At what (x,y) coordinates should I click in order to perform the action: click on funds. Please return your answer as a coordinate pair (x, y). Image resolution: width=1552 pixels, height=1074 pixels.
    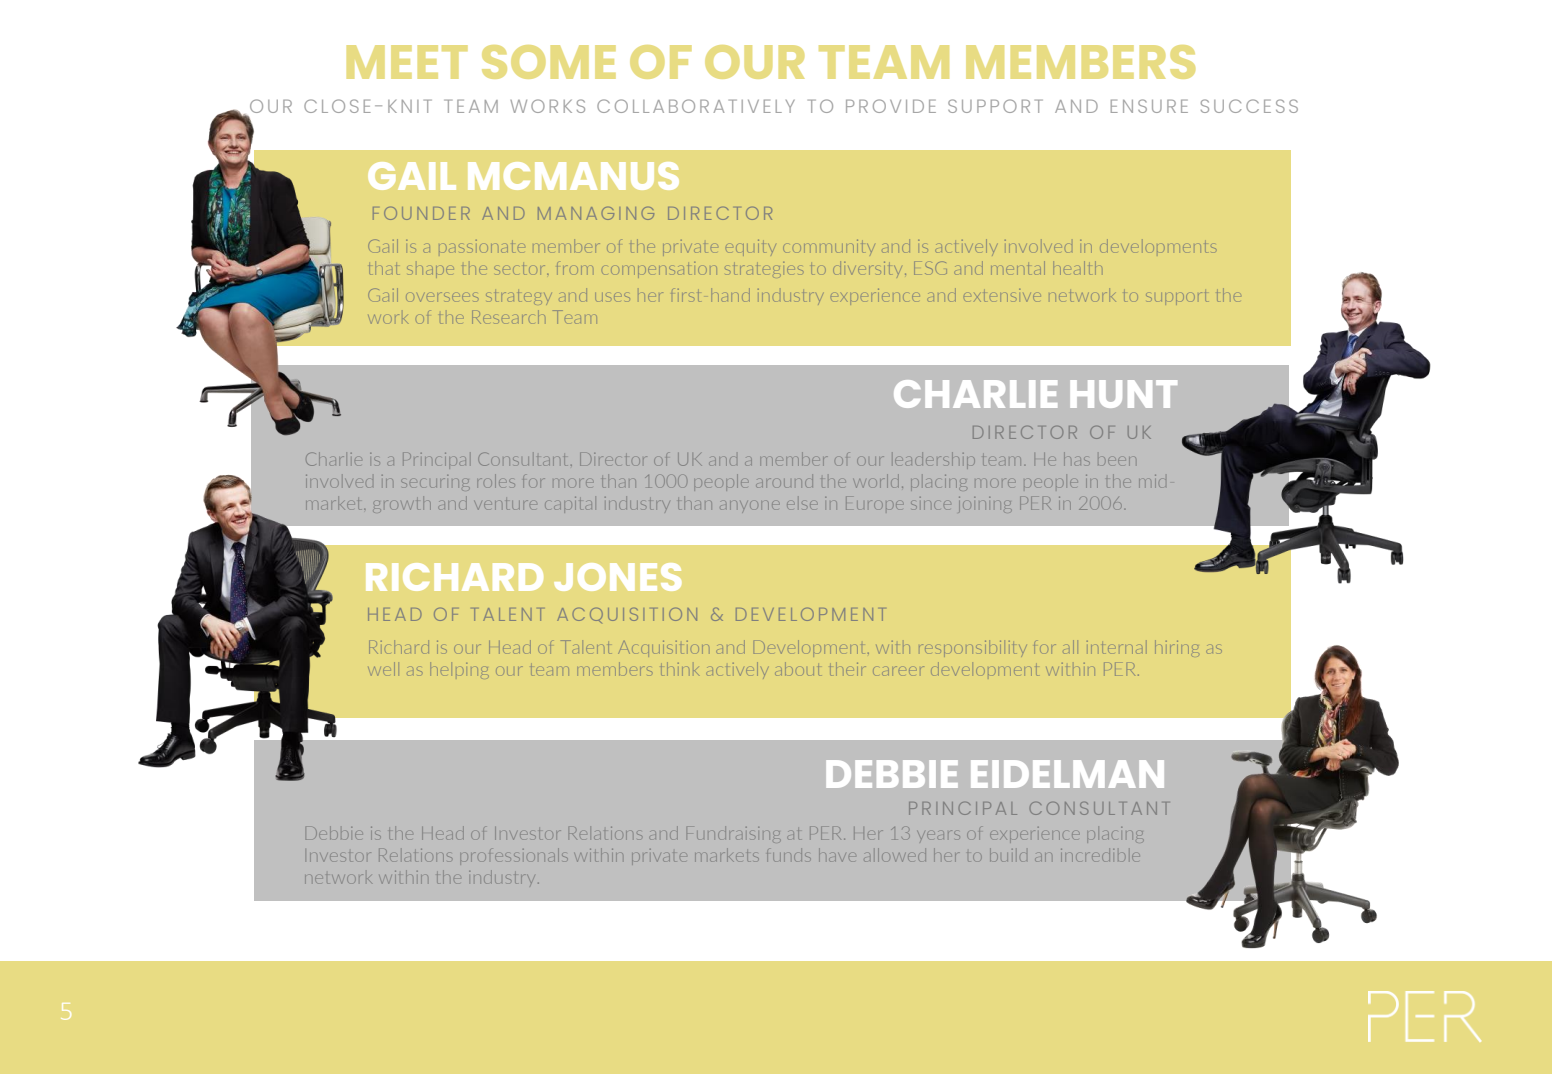
    Looking at the image, I should click on (789, 856).
